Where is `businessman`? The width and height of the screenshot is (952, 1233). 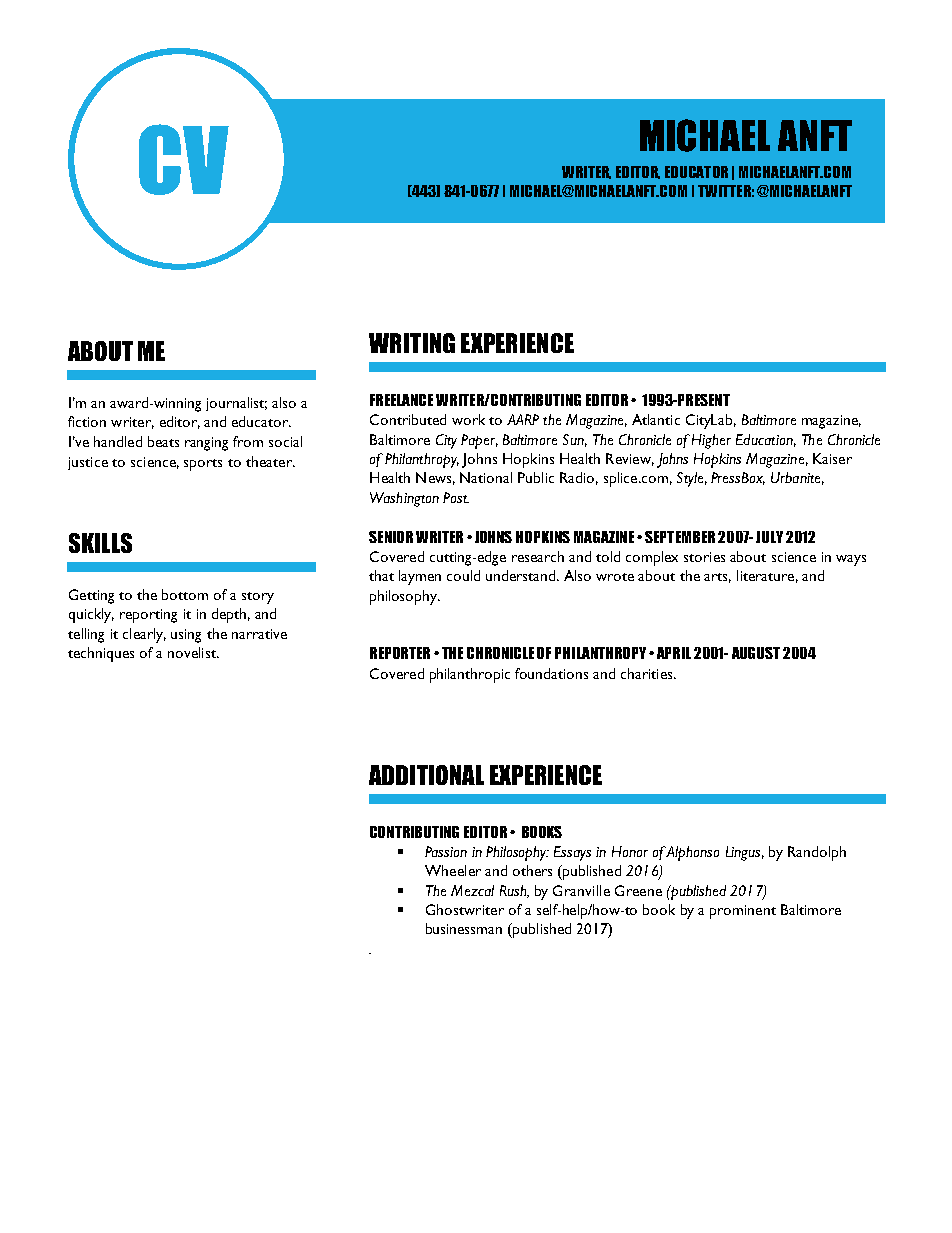
businessman is located at coordinates (464, 928).
